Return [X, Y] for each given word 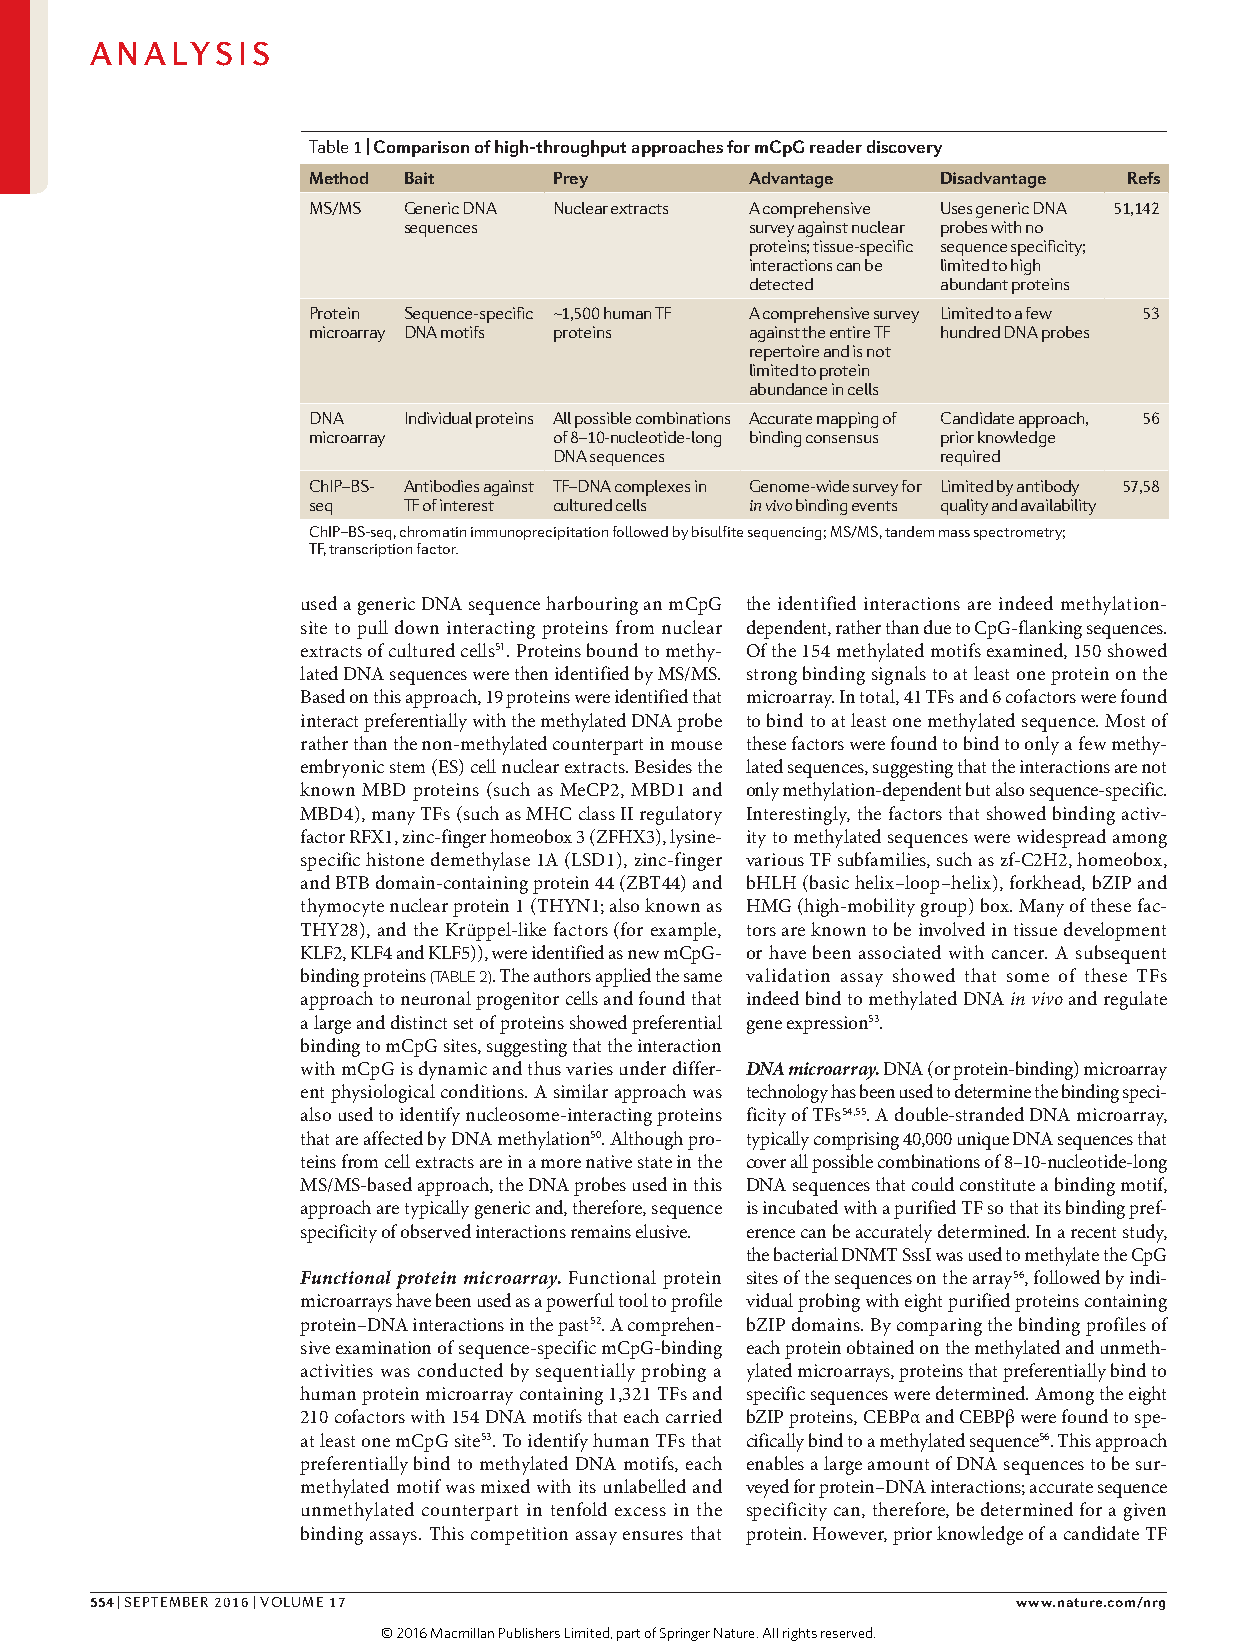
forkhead [1046, 883]
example [685, 931]
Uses [956, 208]
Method [339, 178]
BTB [352, 882]
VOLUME [291, 1602]
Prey [571, 180]
